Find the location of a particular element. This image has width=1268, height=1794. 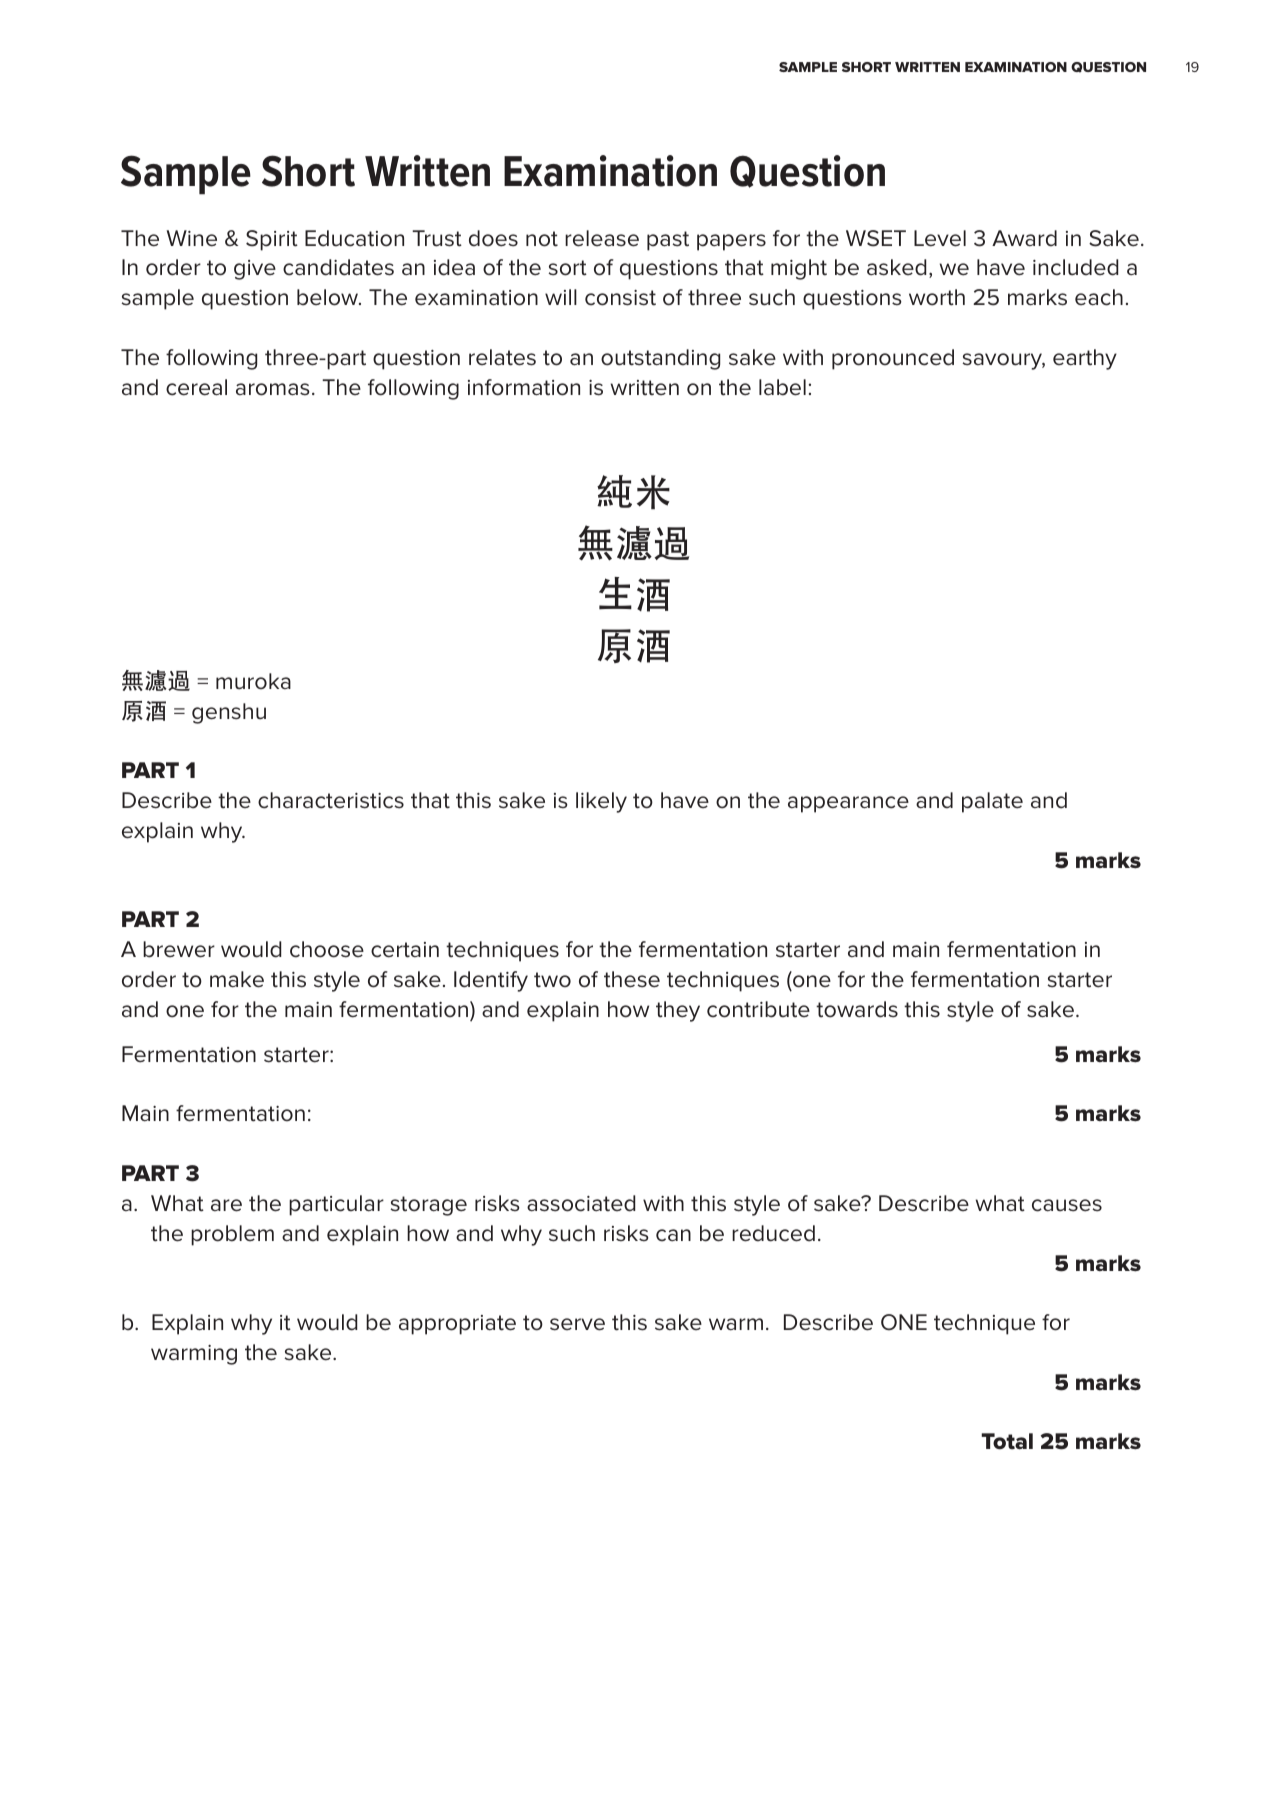

pronounced is located at coordinates (893, 359).
